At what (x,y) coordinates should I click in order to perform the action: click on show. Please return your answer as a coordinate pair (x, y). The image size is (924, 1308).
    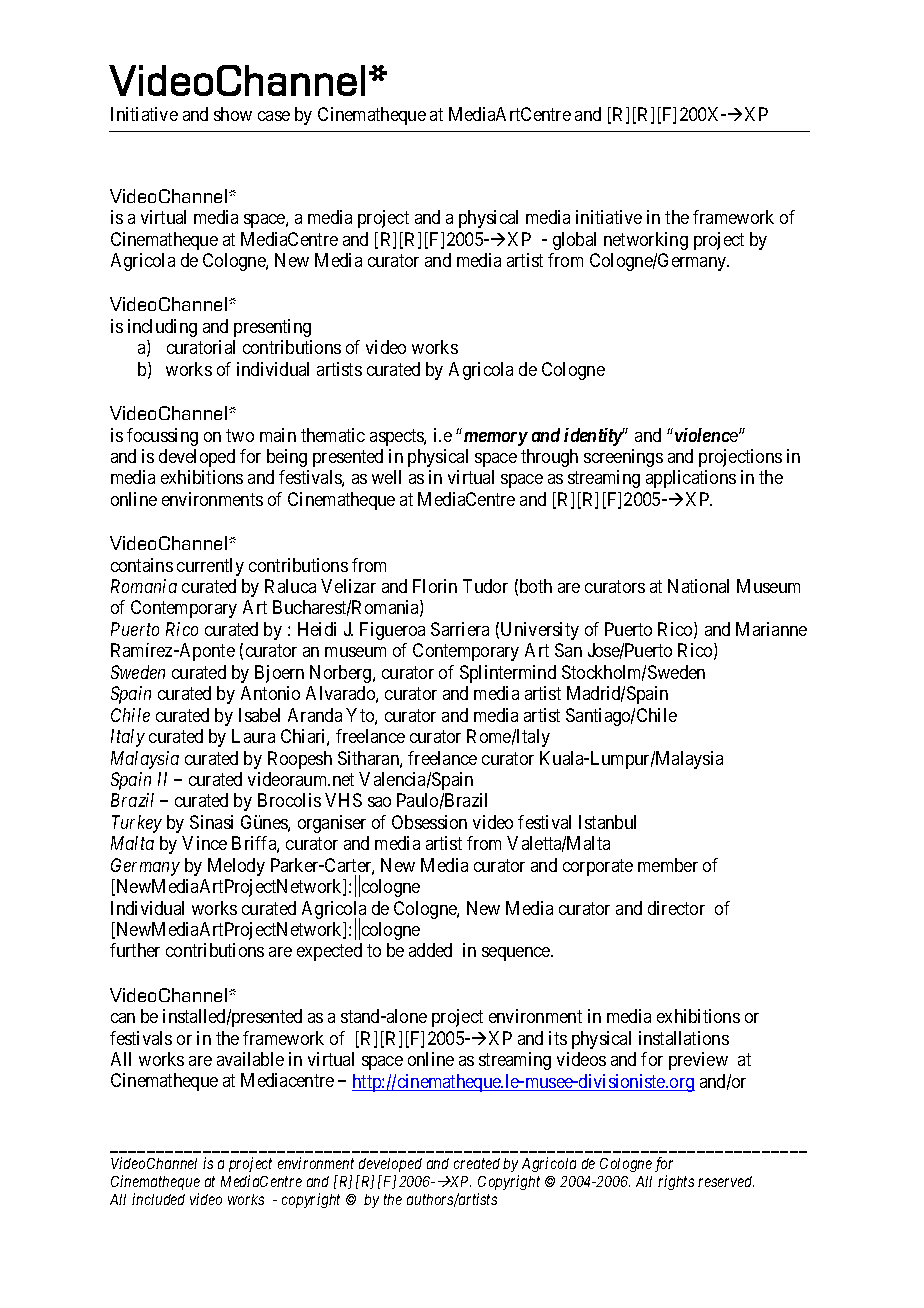
    Looking at the image, I should click on (233, 114).
